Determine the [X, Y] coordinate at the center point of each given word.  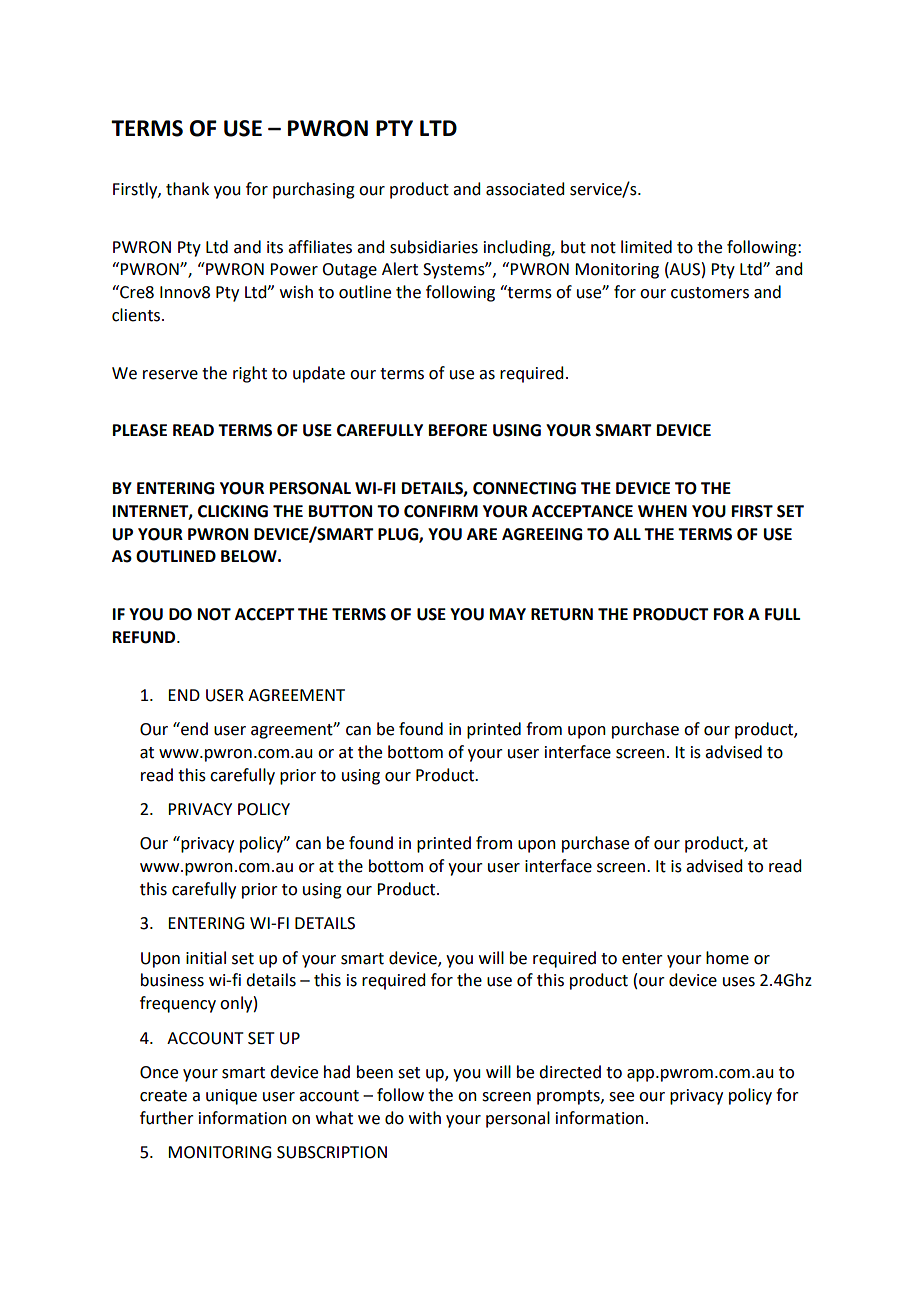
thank [187, 189]
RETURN [562, 614]
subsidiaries [434, 247]
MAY [508, 614]
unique [231, 1097]
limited [646, 247]
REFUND [145, 637]
